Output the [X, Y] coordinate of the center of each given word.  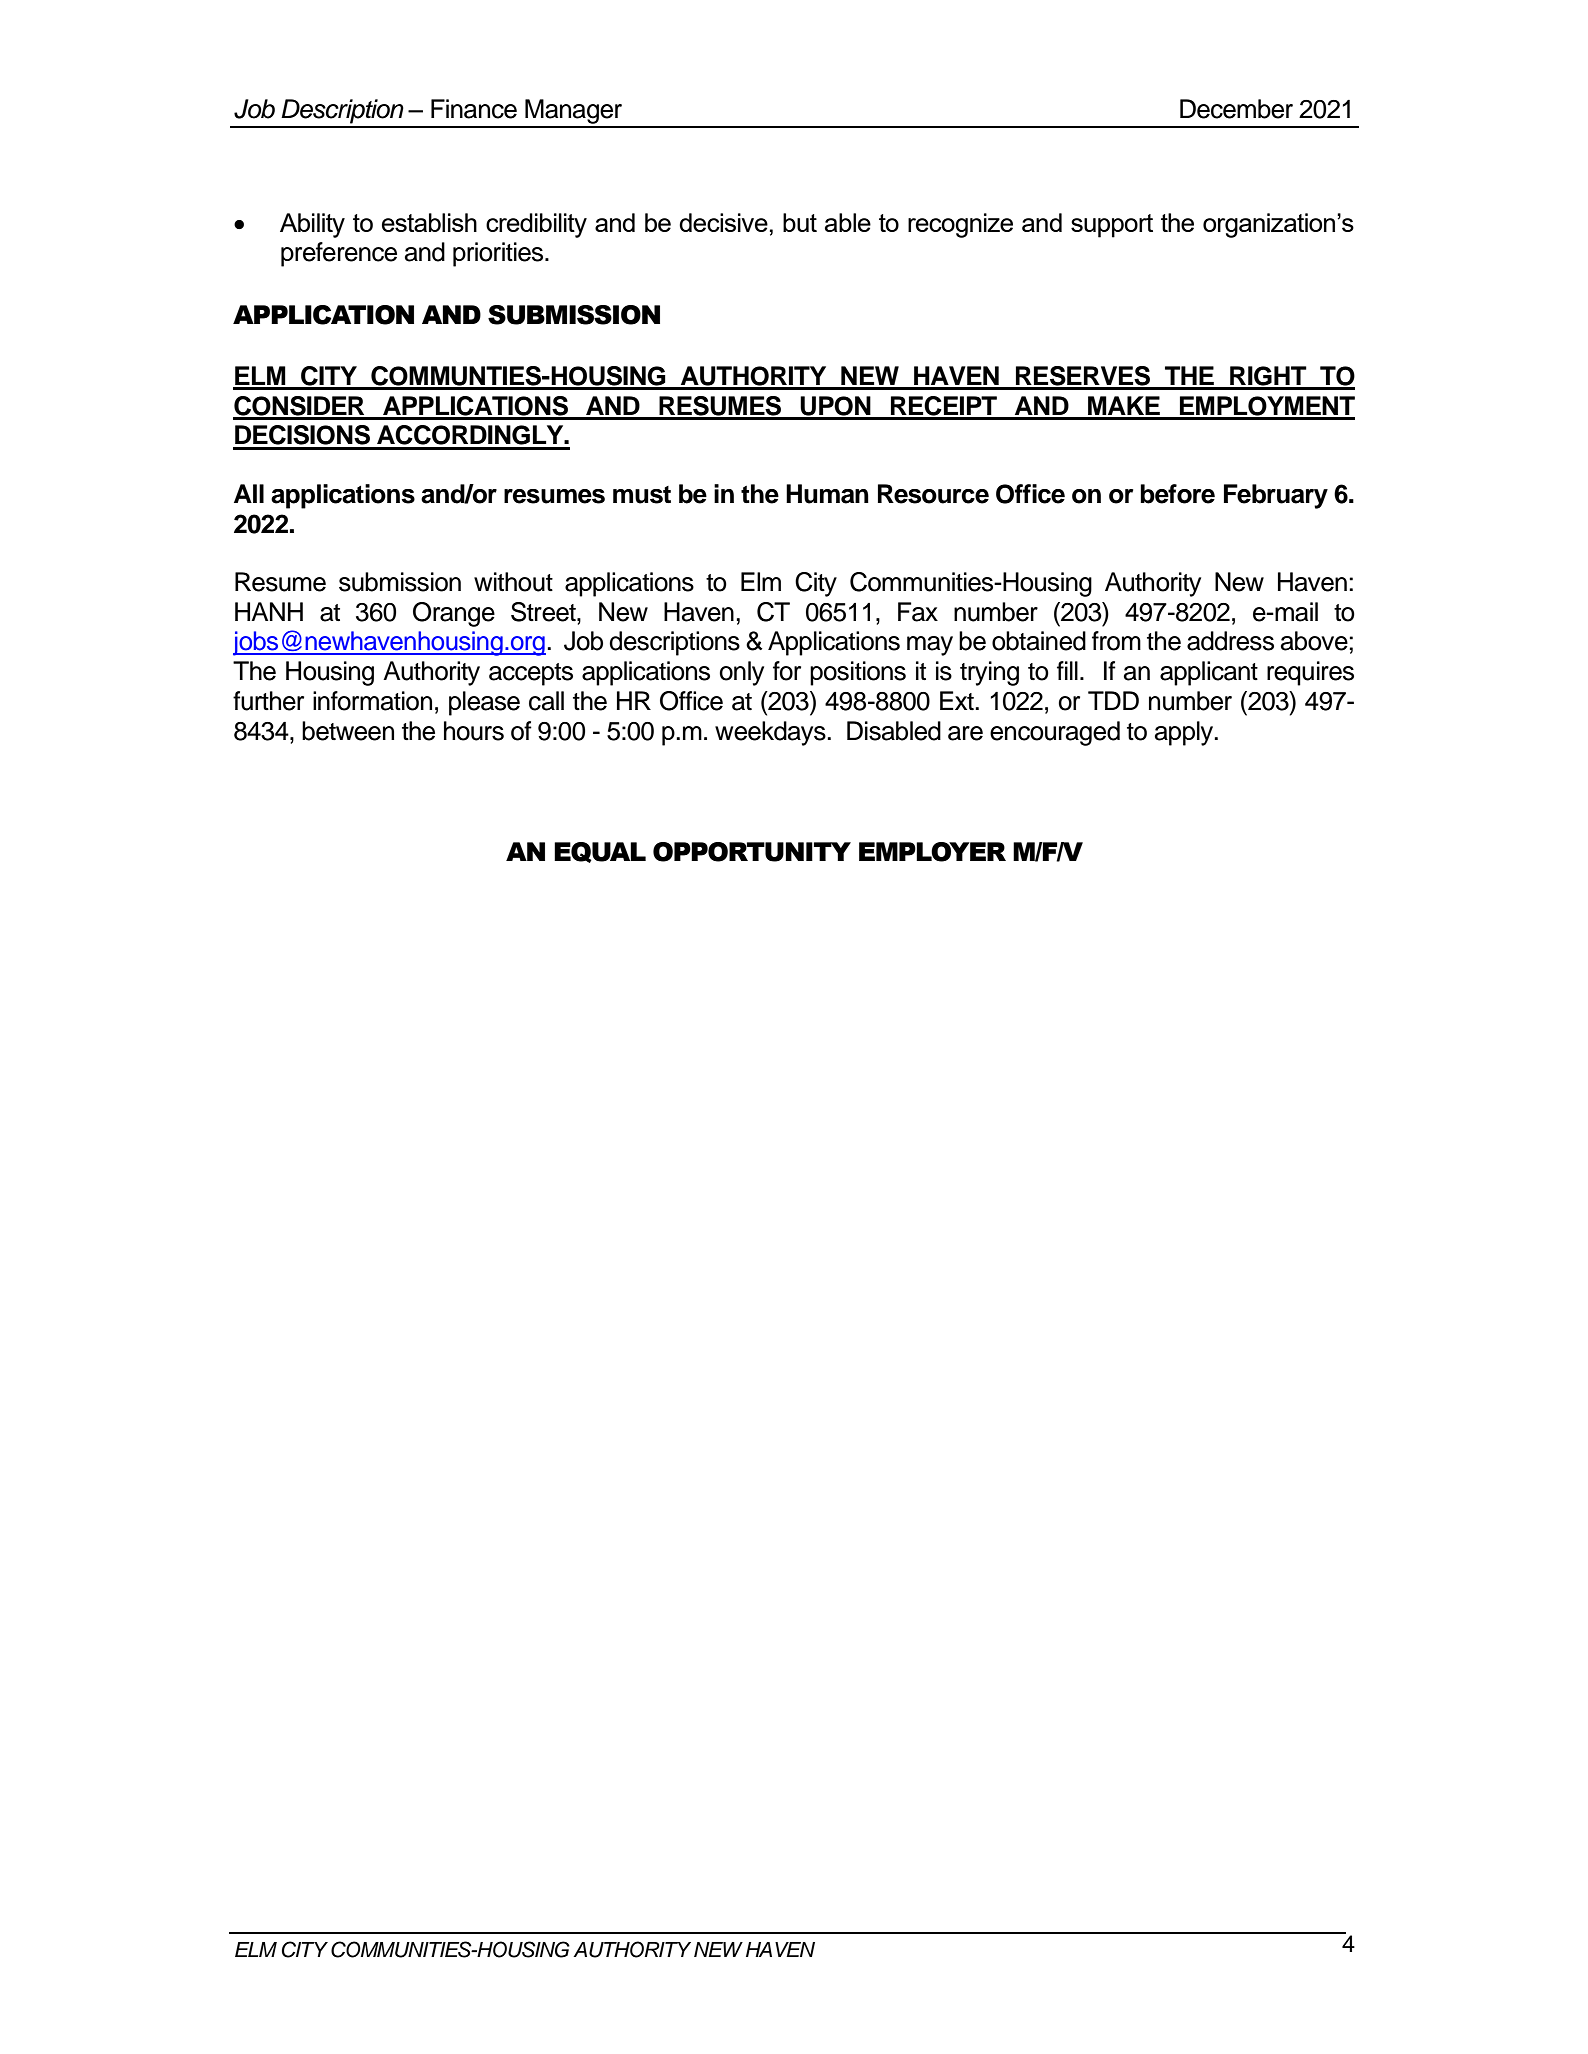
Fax [918, 612]
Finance [474, 109]
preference [339, 254]
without [513, 582]
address [1230, 641]
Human [827, 494]
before [1177, 494]
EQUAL [600, 852]
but [800, 222]
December [1236, 109]
